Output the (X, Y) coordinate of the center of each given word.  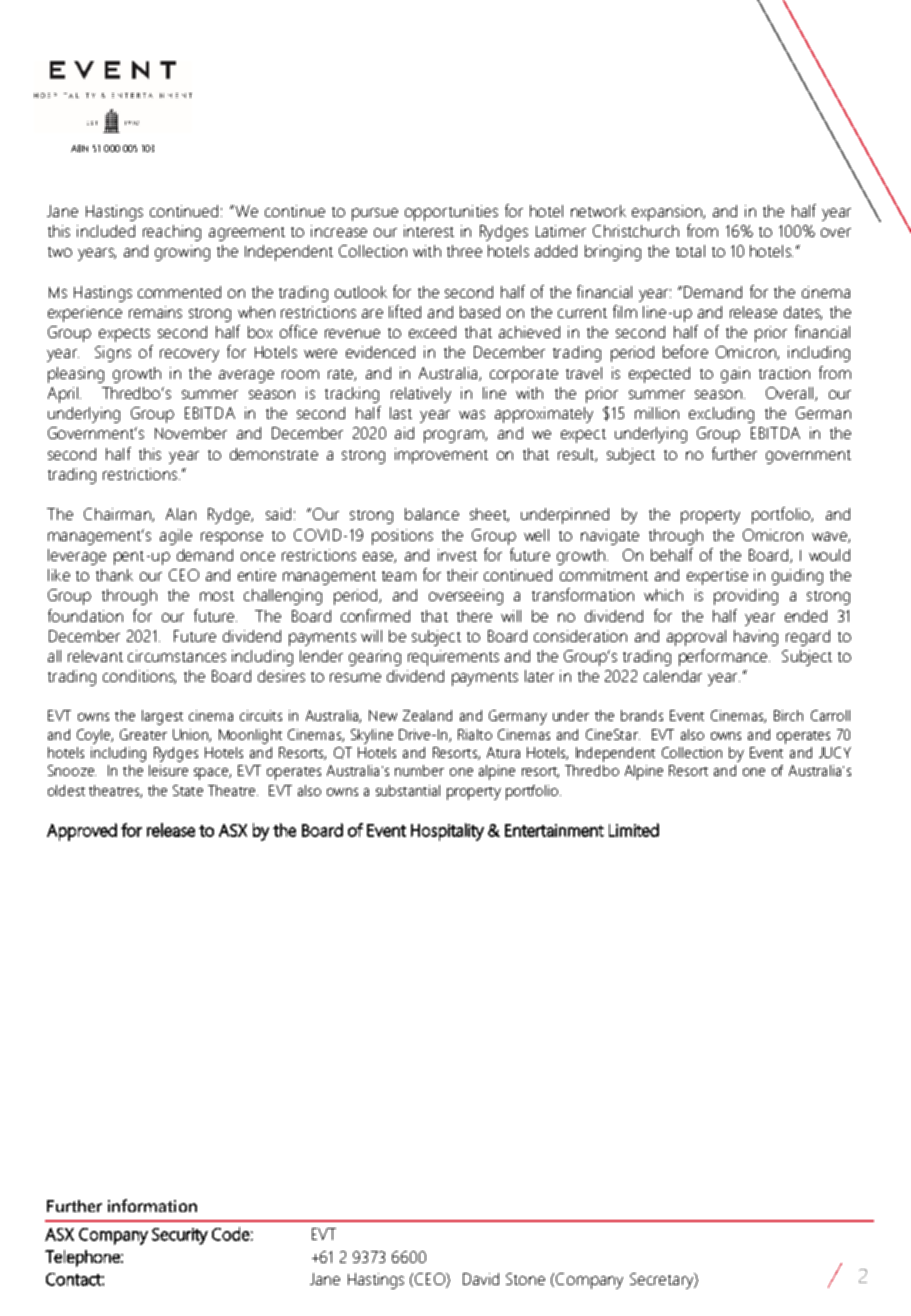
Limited (634, 830)
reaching (172, 233)
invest (457, 555)
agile (176, 537)
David (481, 1279)
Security (180, 1236)
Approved (82, 832)
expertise (717, 577)
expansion (668, 213)
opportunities (451, 213)
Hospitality (447, 832)
